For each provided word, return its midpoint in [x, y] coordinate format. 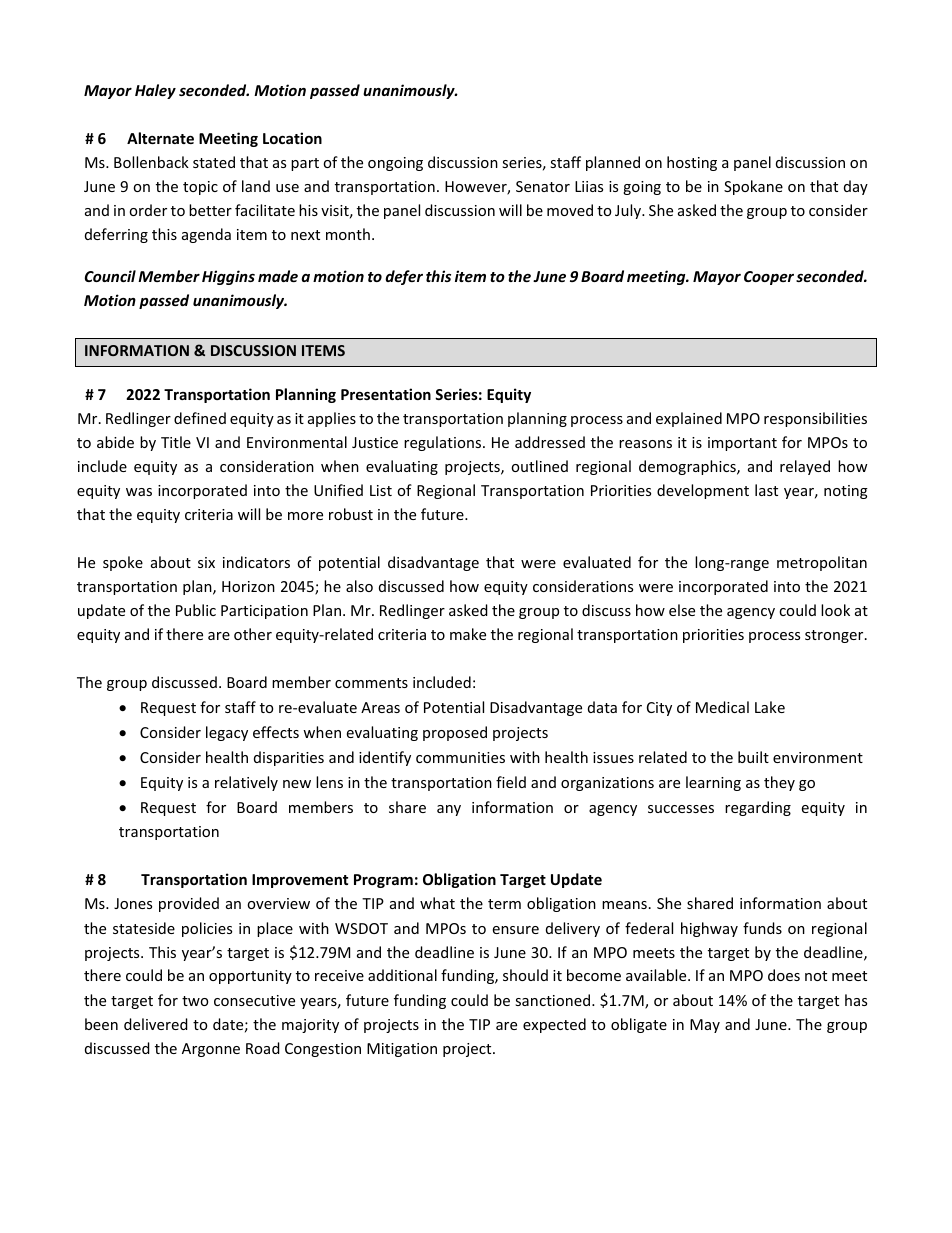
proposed [455, 733]
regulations [442, 443]
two [195, 1001]
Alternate [160, 138]
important [742, 444]
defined [200, 418]
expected [554, 1025]
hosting [692, 163]
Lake [770, 707]
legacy [227, 733]
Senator [543, 186]
